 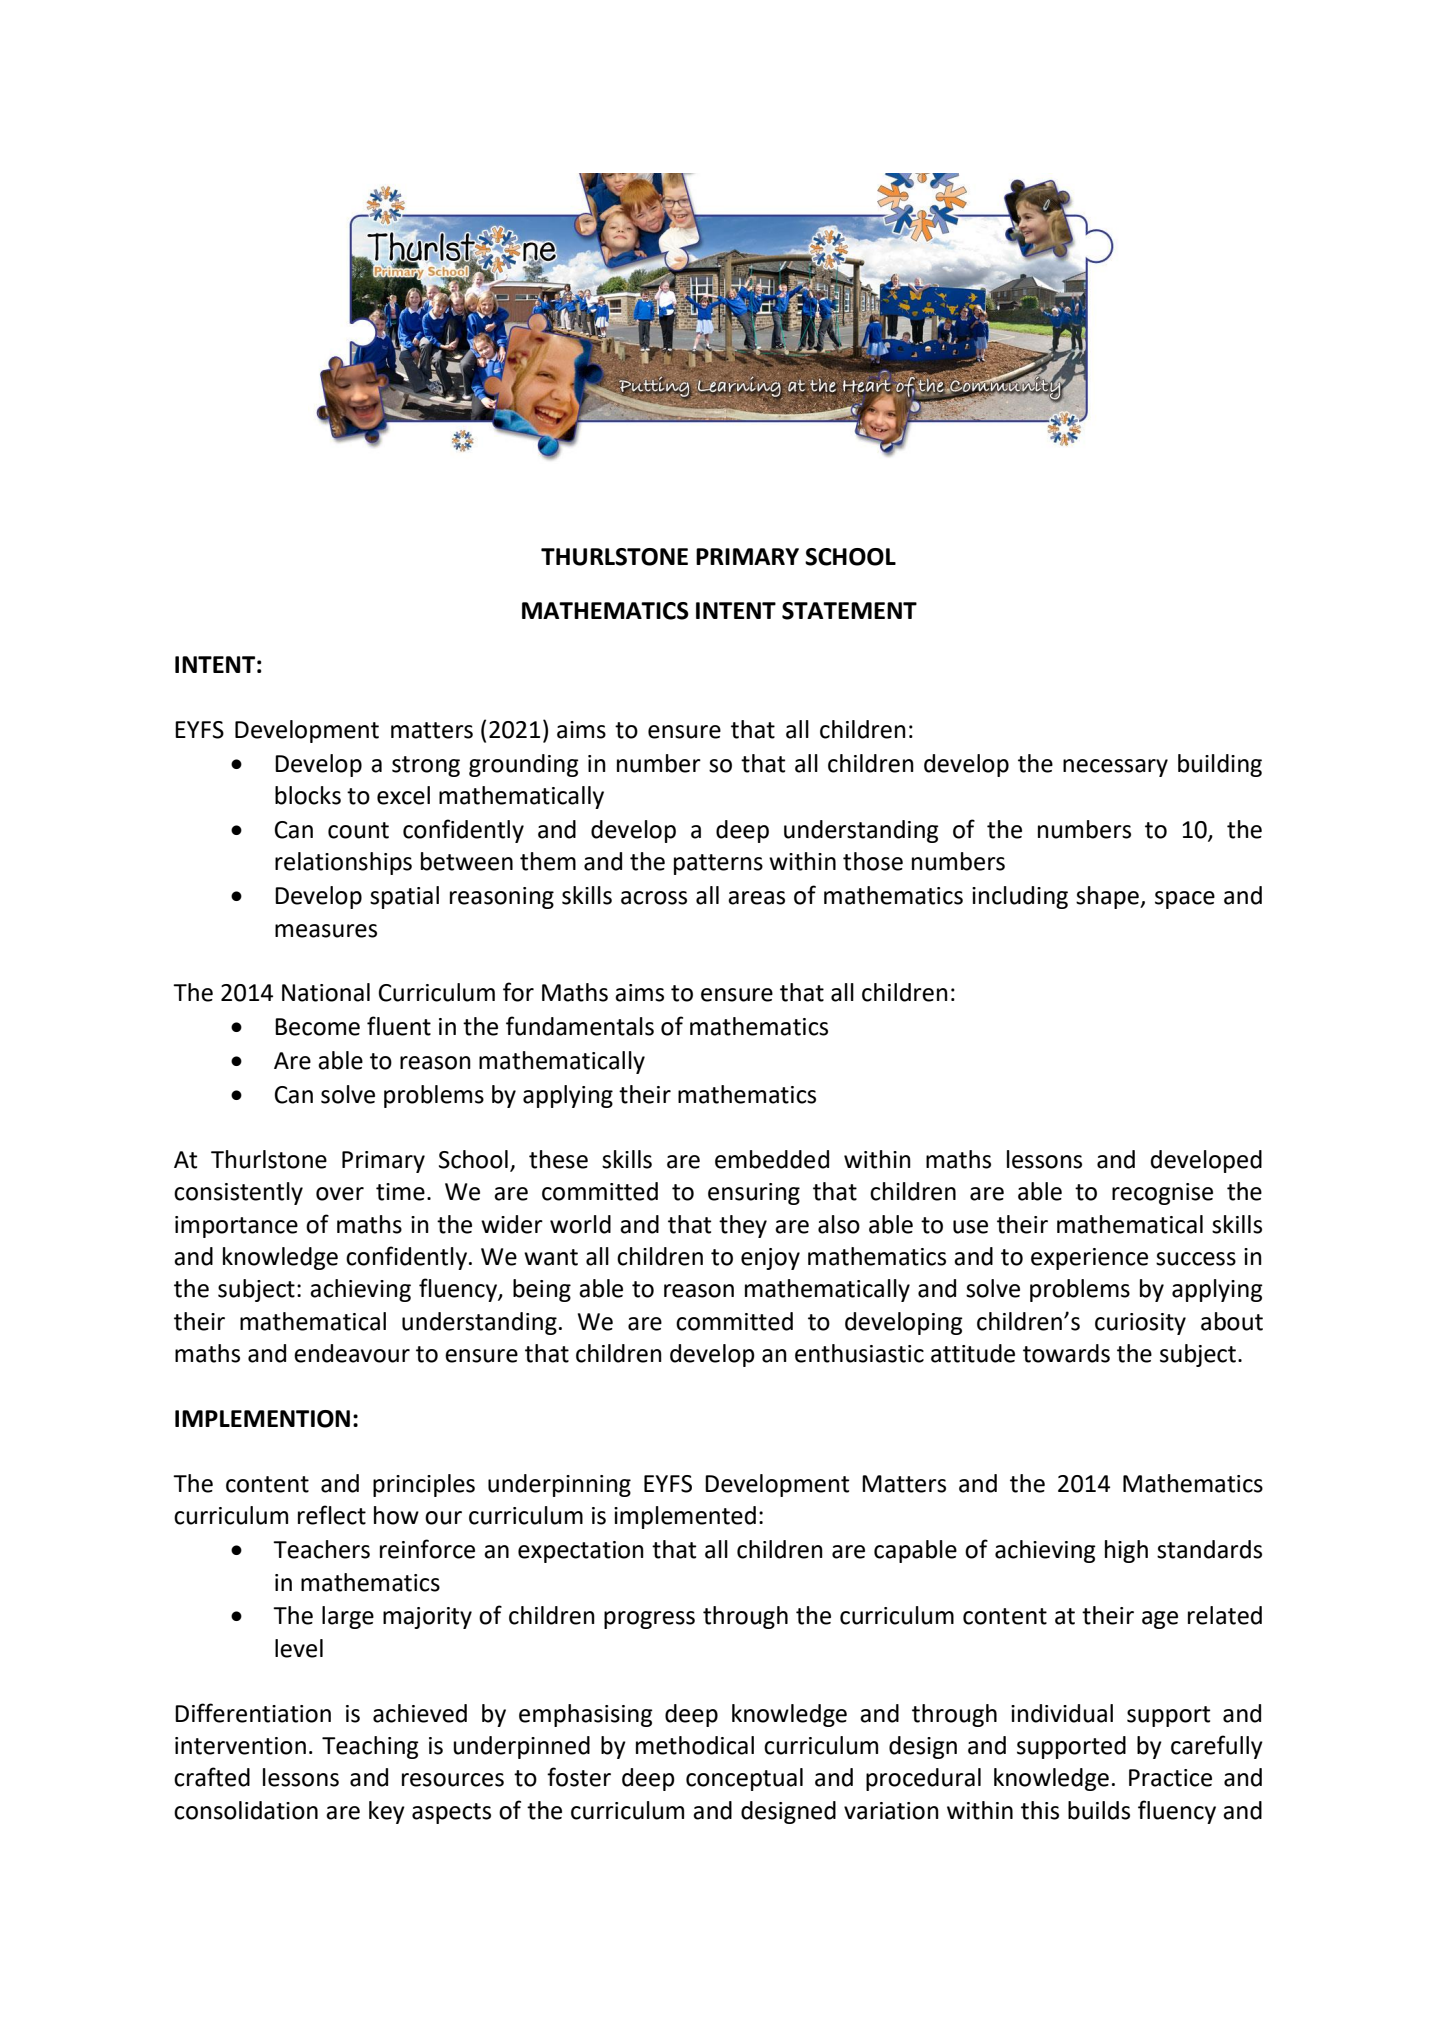 I want to click on strong, so click(x=426, y=766).
